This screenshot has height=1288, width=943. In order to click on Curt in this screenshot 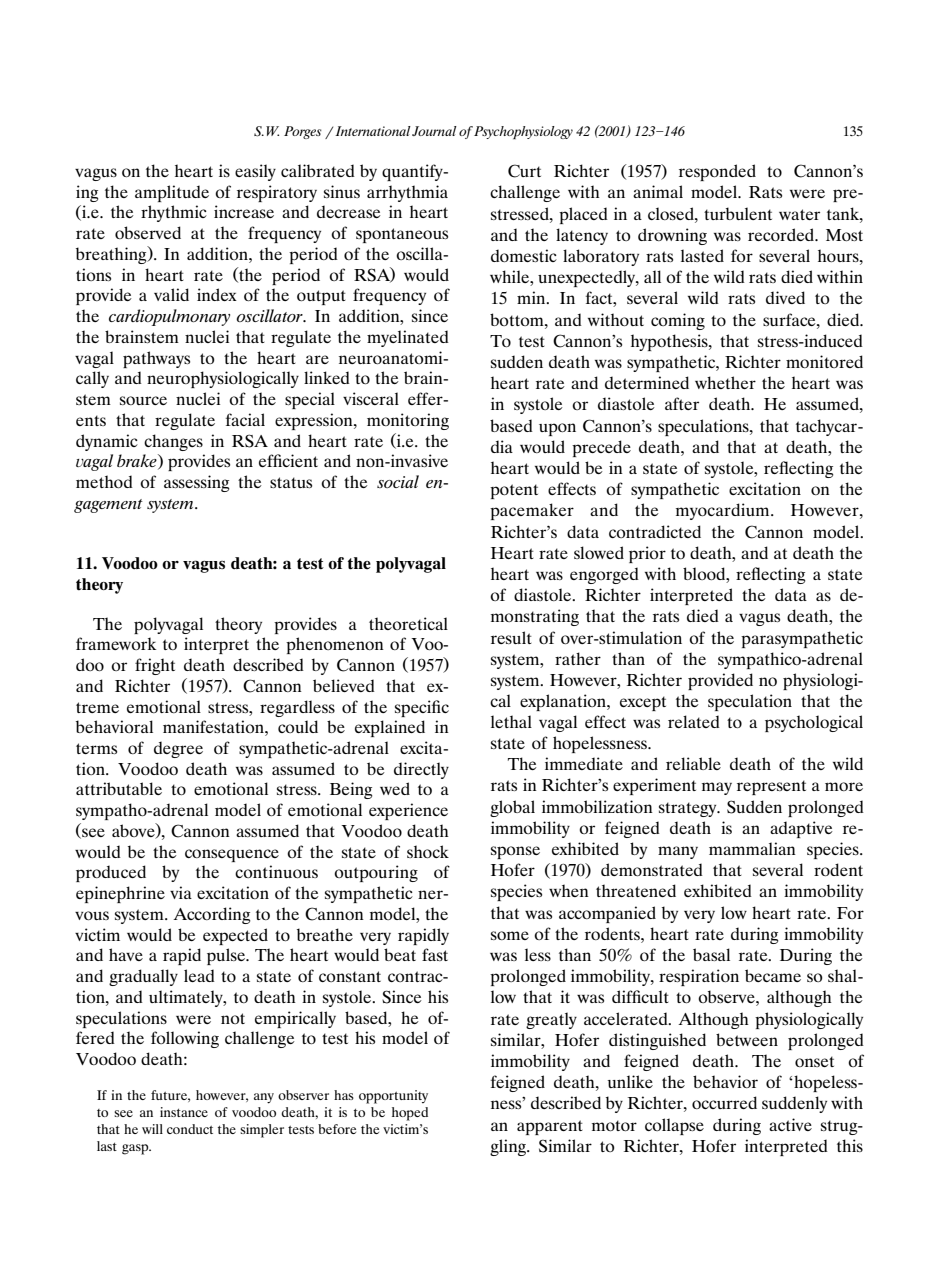, I will do `click(524, 171)`.
